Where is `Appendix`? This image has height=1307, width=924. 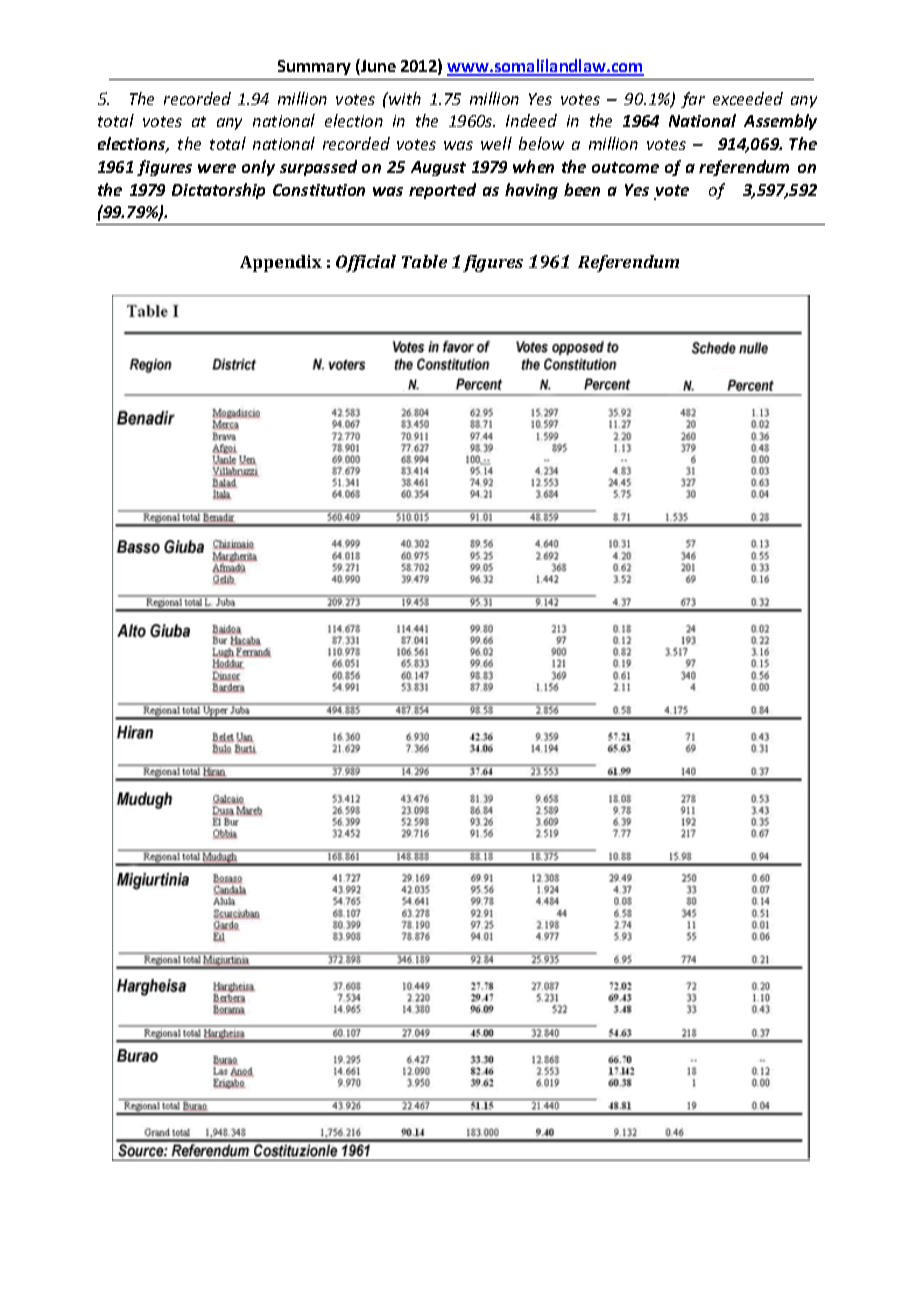 Appendix is located at coordinates (281, 263).
